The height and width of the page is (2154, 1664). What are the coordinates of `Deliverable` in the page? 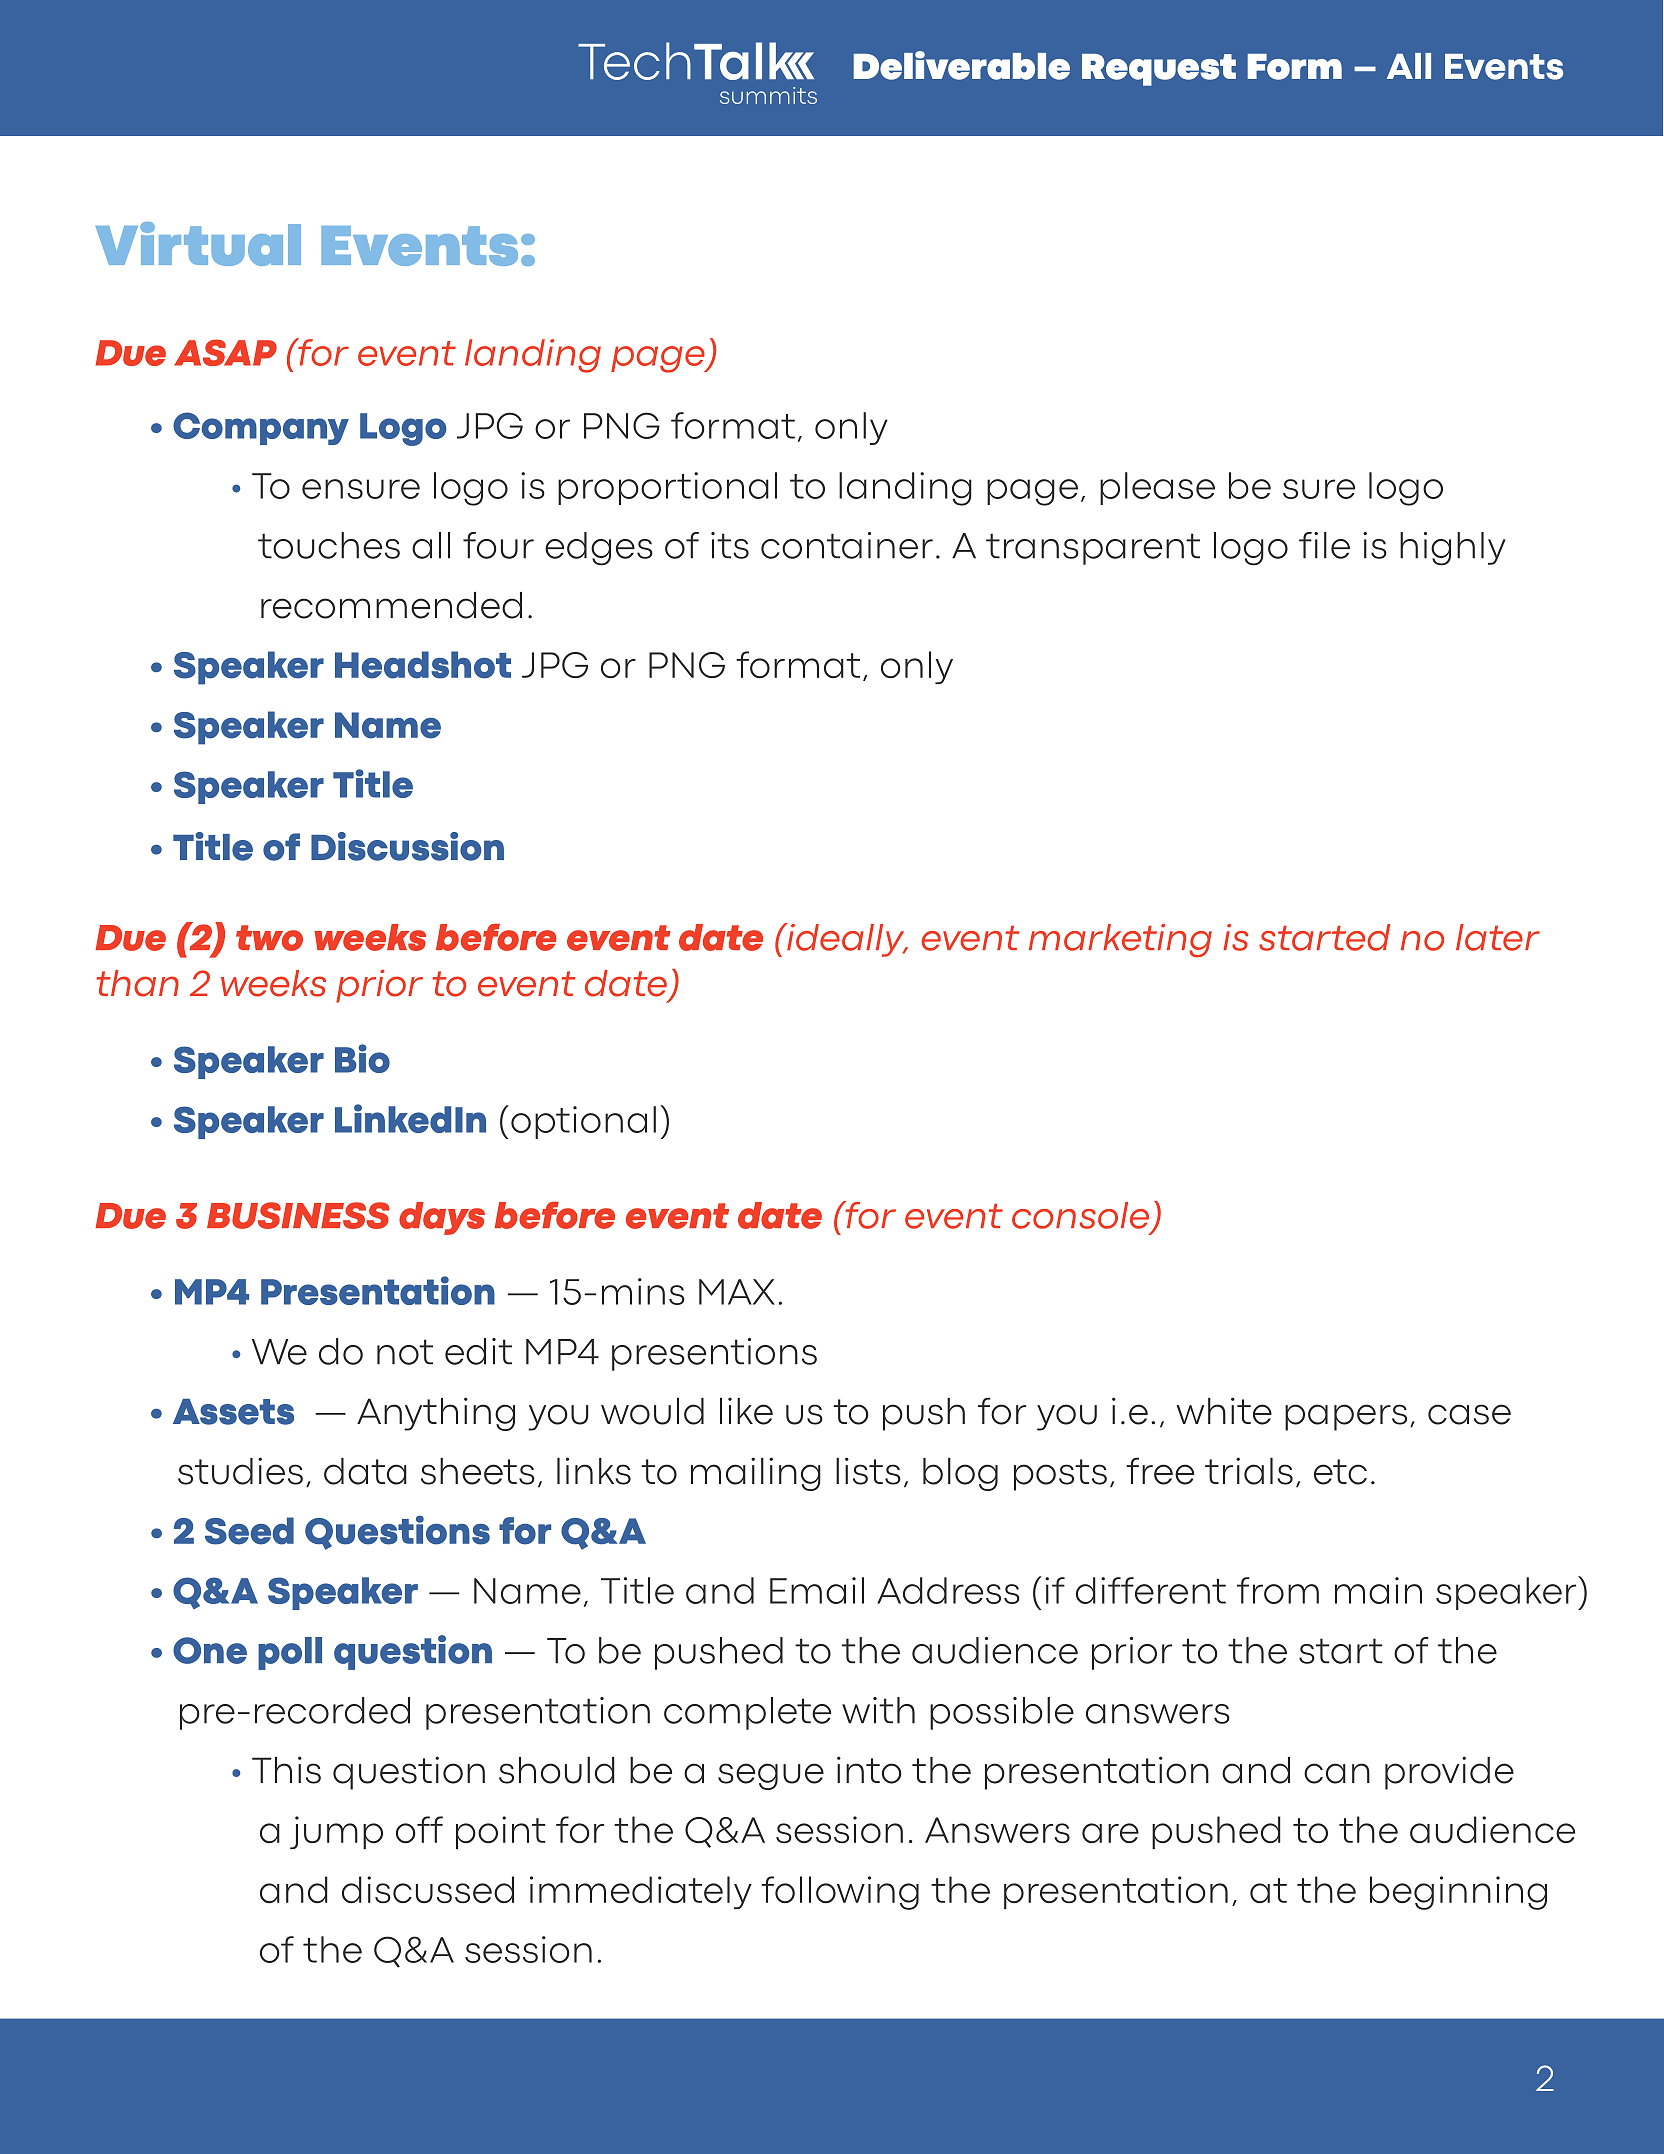 It's located at (961, 65).
